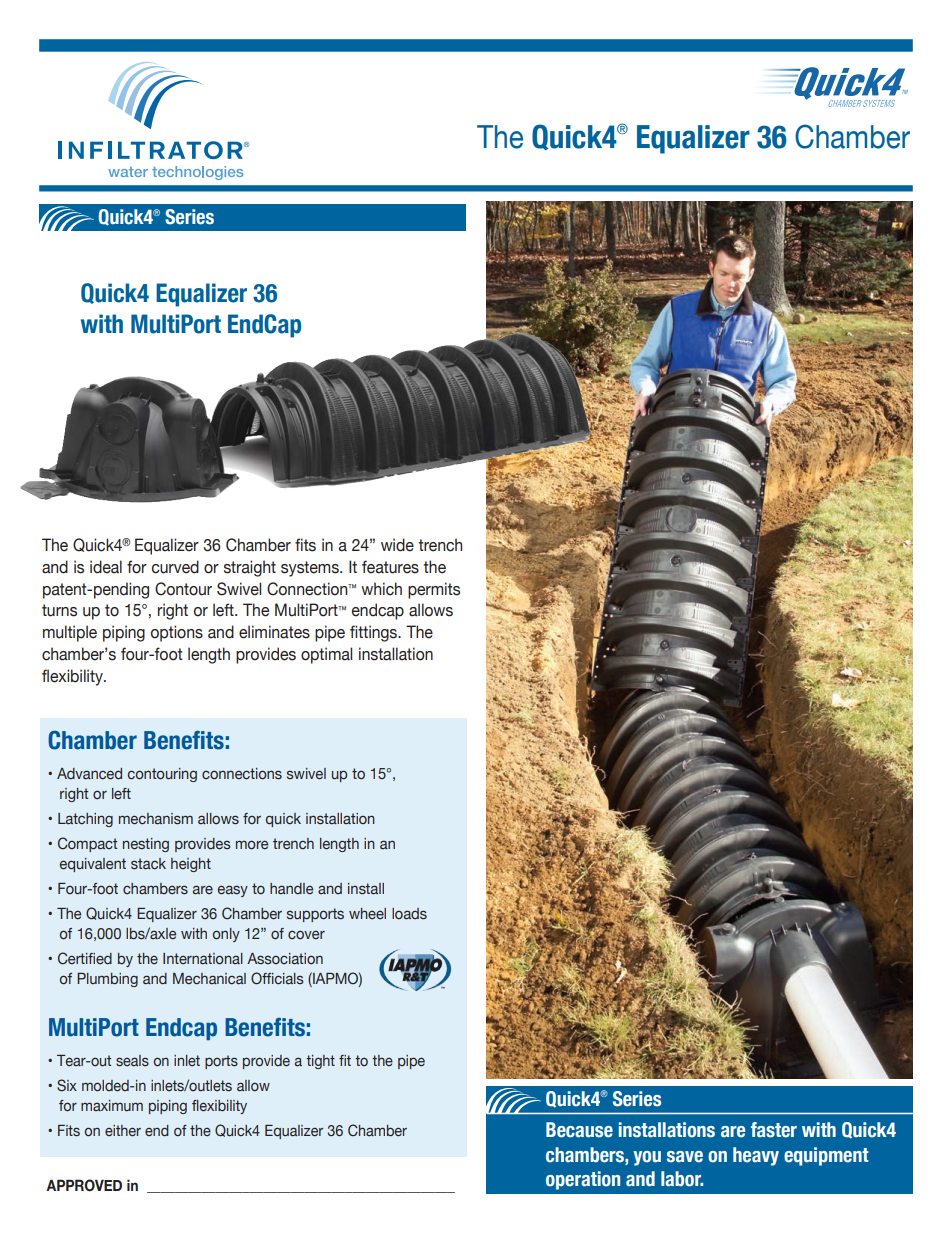  Describe the element at coordinates (774, 1130) in the screenshot. I see `faster` at that location.
